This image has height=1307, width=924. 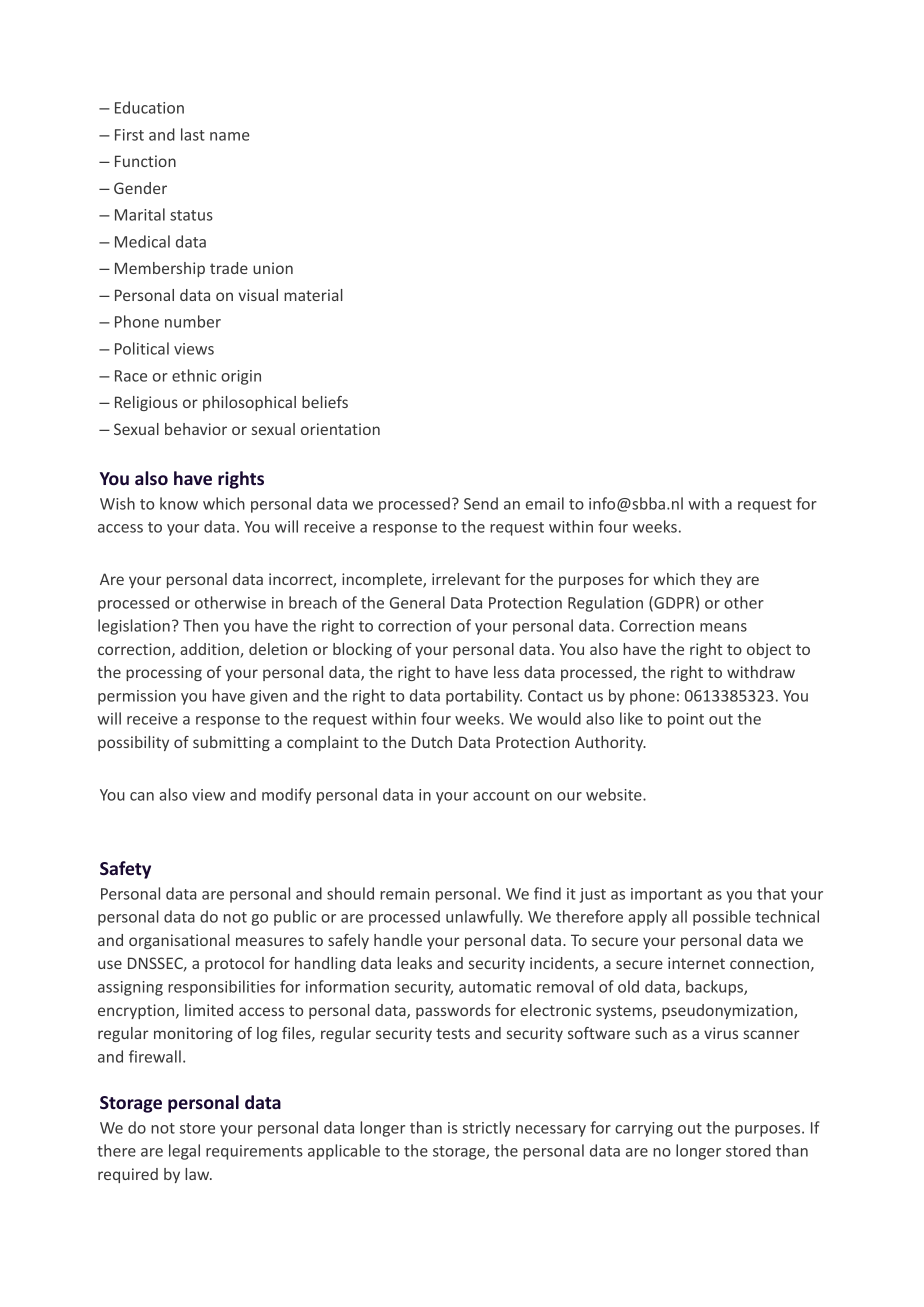 I want to click on account, so click(x=501, y=795).
